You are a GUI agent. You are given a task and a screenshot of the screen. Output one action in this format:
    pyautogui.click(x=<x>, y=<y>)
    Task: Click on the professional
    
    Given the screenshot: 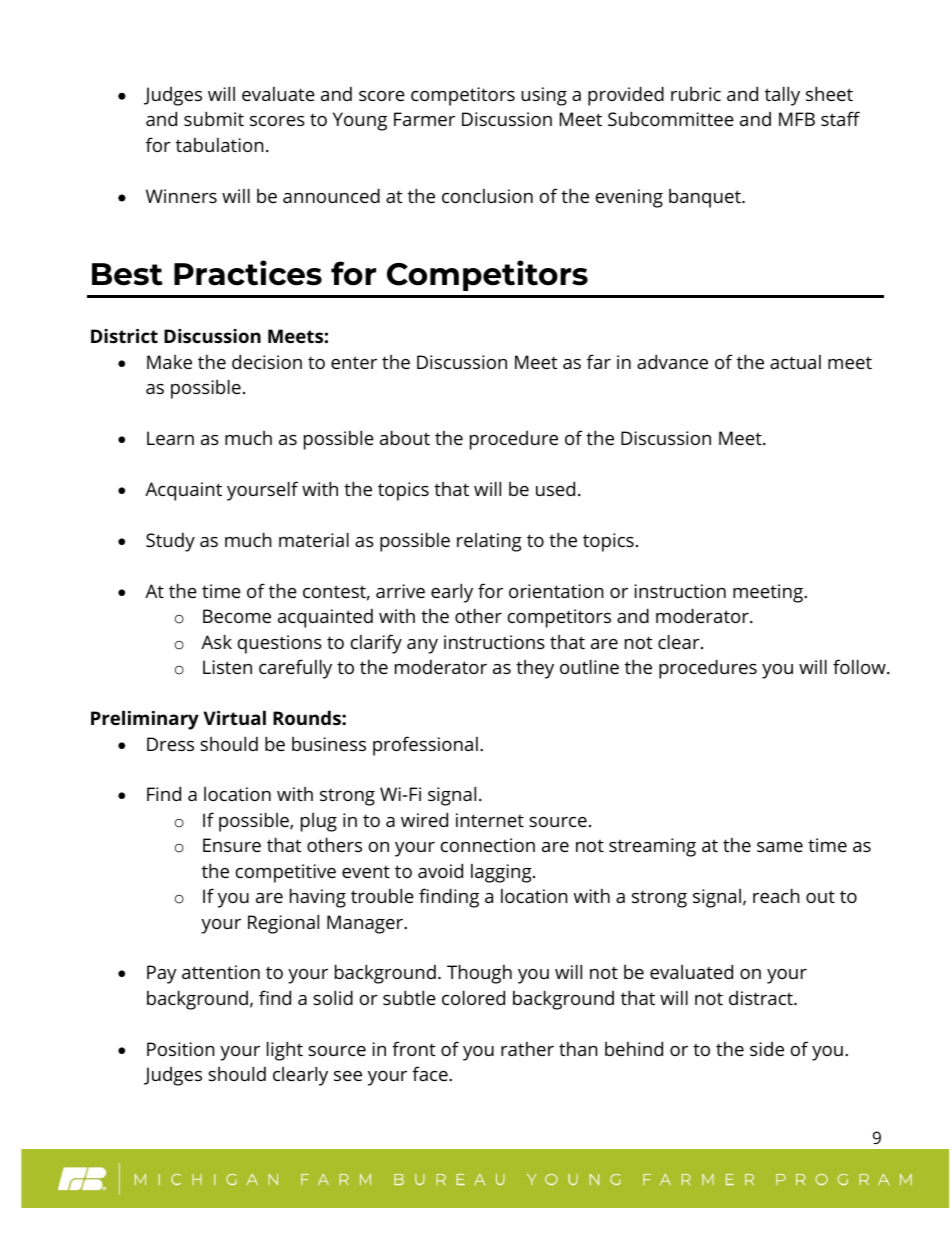 What is the action you would take?
    pyautogui.click(x=425, y=746)
